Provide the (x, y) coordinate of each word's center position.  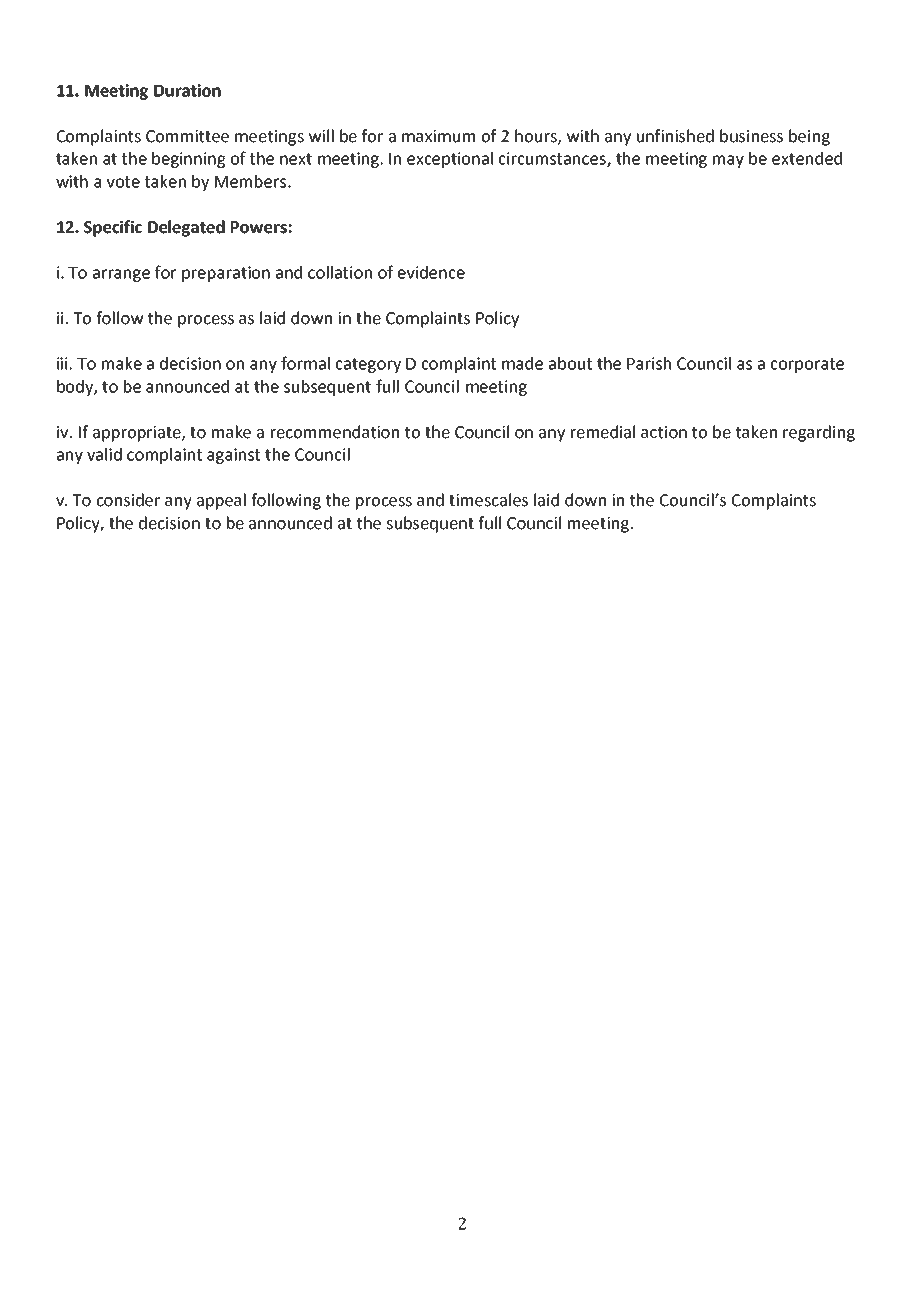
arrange (121, 275)
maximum (438, 136)
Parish (649, 363)
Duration (187, 90)
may (728, 161)
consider (128, 500)
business (751, 136)
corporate (807, 365)
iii (62, 363)
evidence (431, 272)
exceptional (450, 160)
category (368, 365)
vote (123, 182)
